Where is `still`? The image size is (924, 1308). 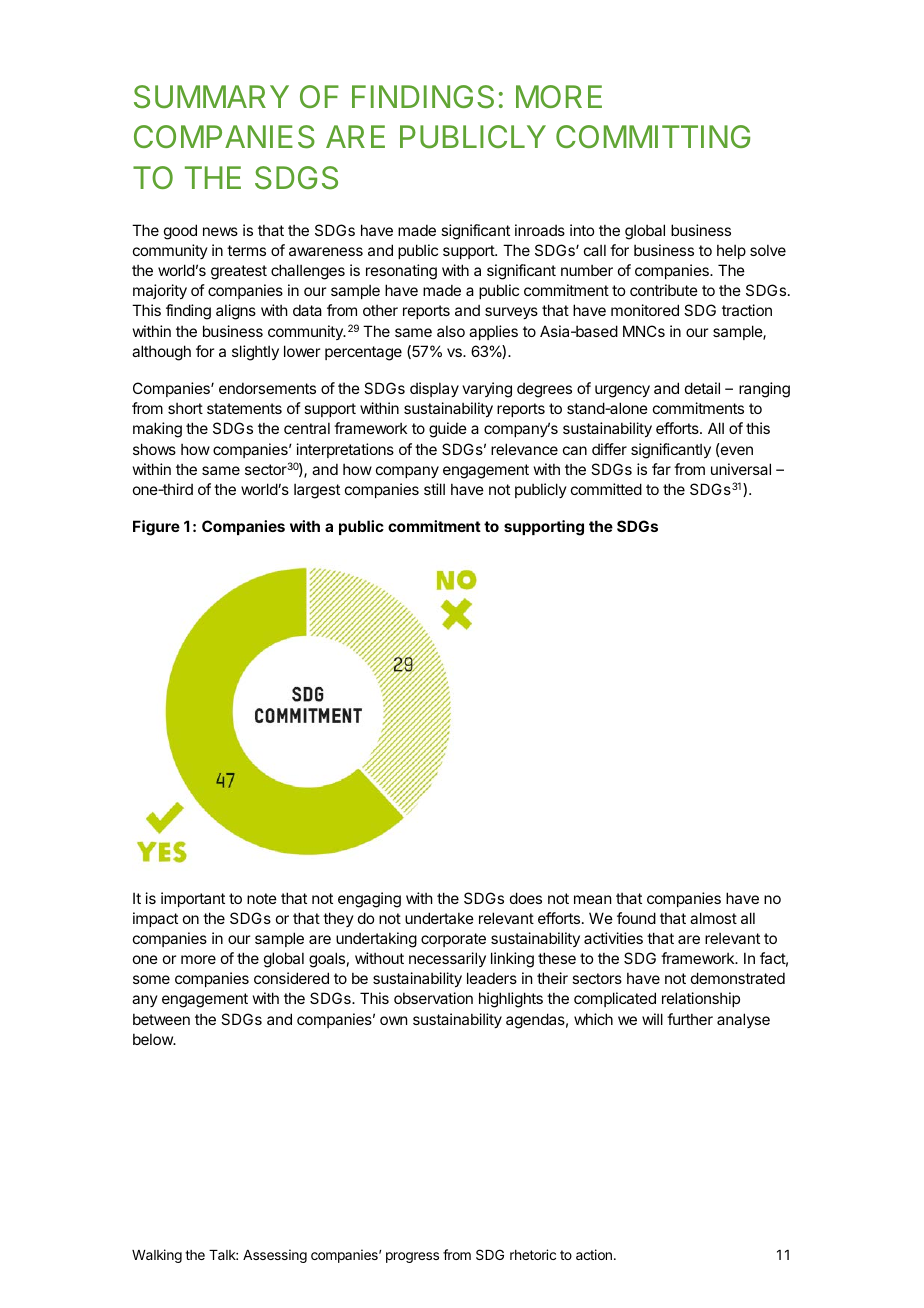
still is located at coordinates (434, 489).
